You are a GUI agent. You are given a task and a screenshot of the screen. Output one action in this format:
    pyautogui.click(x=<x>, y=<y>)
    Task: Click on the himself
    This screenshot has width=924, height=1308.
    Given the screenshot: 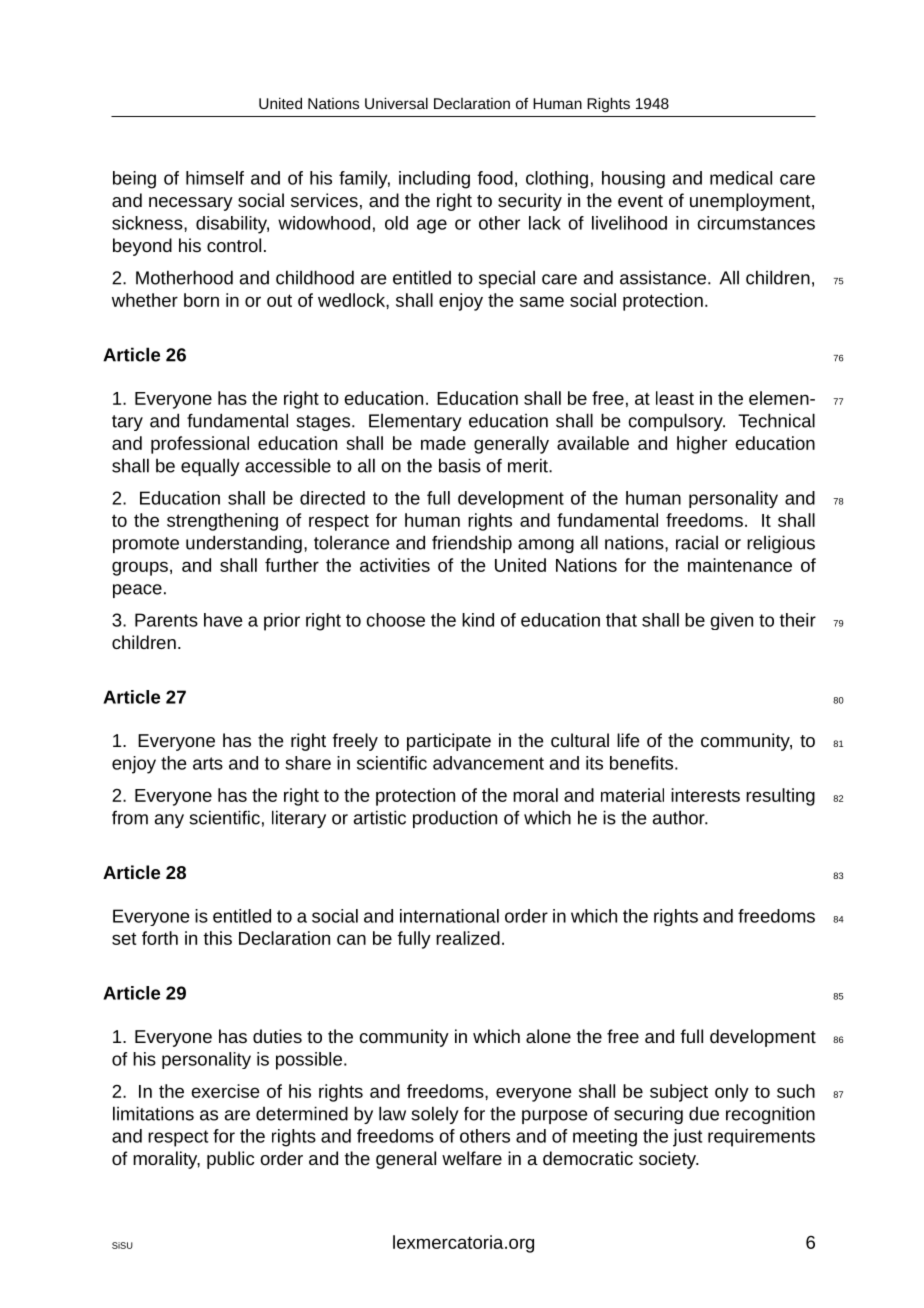 What is the action you would take?
    pyautogui.click(x=215, y=178)
